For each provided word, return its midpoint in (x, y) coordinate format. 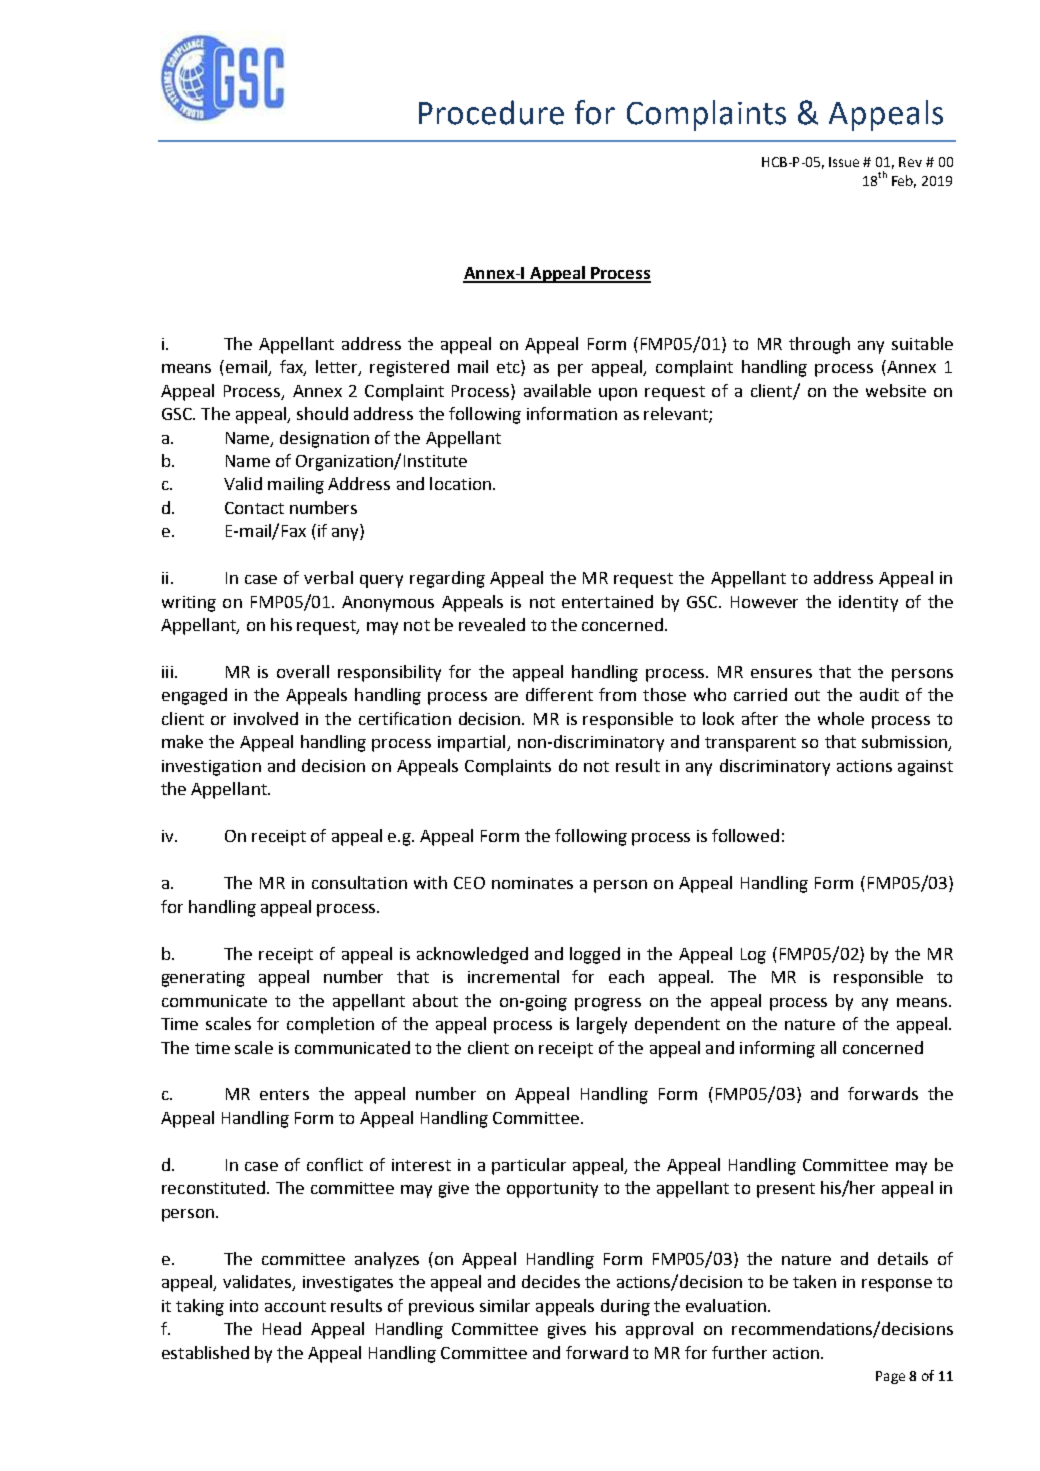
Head (282, 1328)
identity (868, 603)
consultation (359, 882)
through (819, 345)
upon (618, 394)
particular (529, 1166)
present (786, 1190)
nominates (532, 883)
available (557, 390)
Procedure (491, 112)
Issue (844, 162)
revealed (492, 624)
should (322, 413)
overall (303, 671)
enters (284, 1094)
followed (745, 835)
